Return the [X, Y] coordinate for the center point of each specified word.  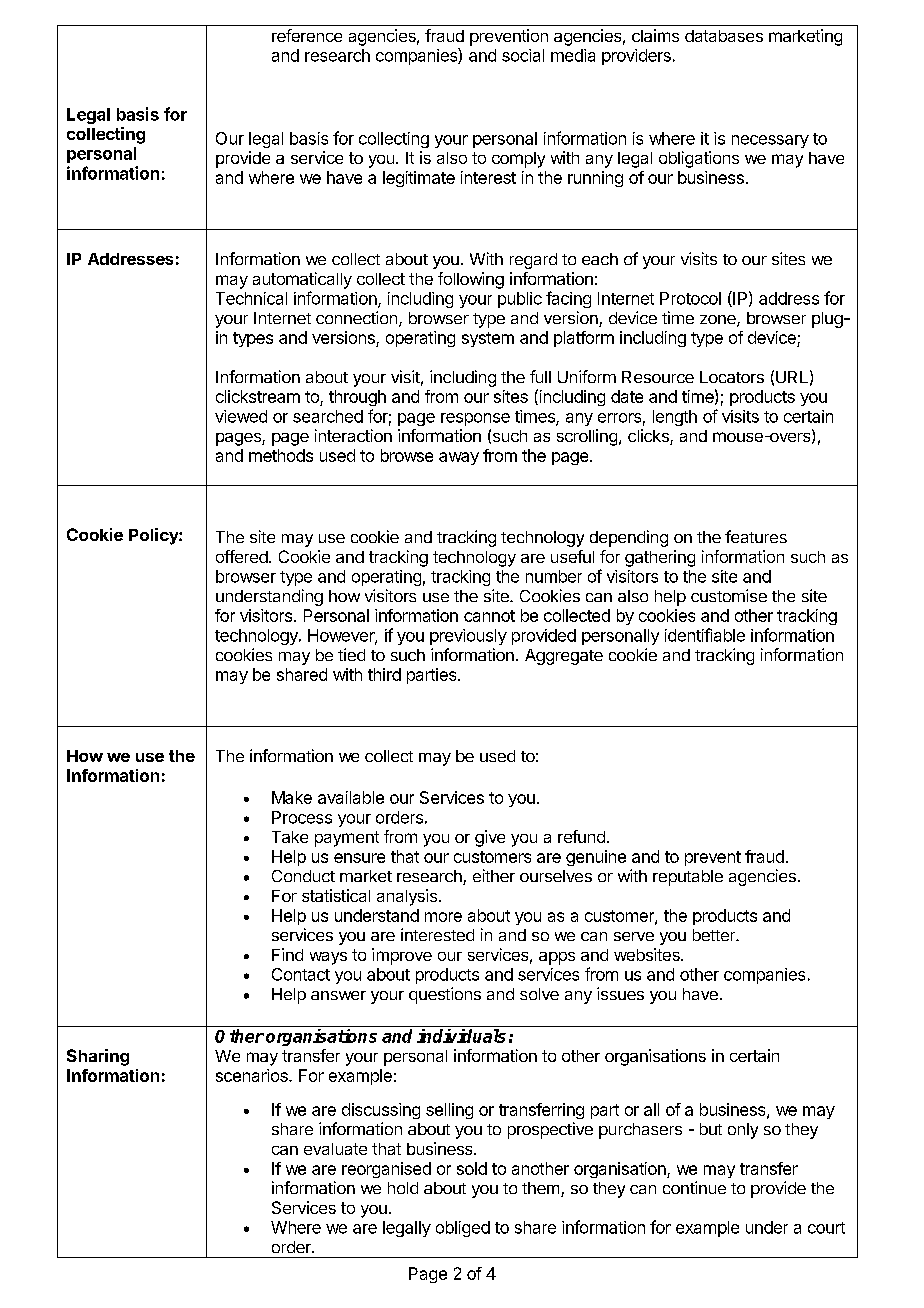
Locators [732, 377]
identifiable [705, 635]
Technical [251, 298]
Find [287, 954]
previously [468, 637]
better [715, 935]
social [523, 55]
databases [724, 36]
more [443, 917]
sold [472, 1168]
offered [243, 556]
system [488, 339]
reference [307, 35]
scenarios [253, 1075]
